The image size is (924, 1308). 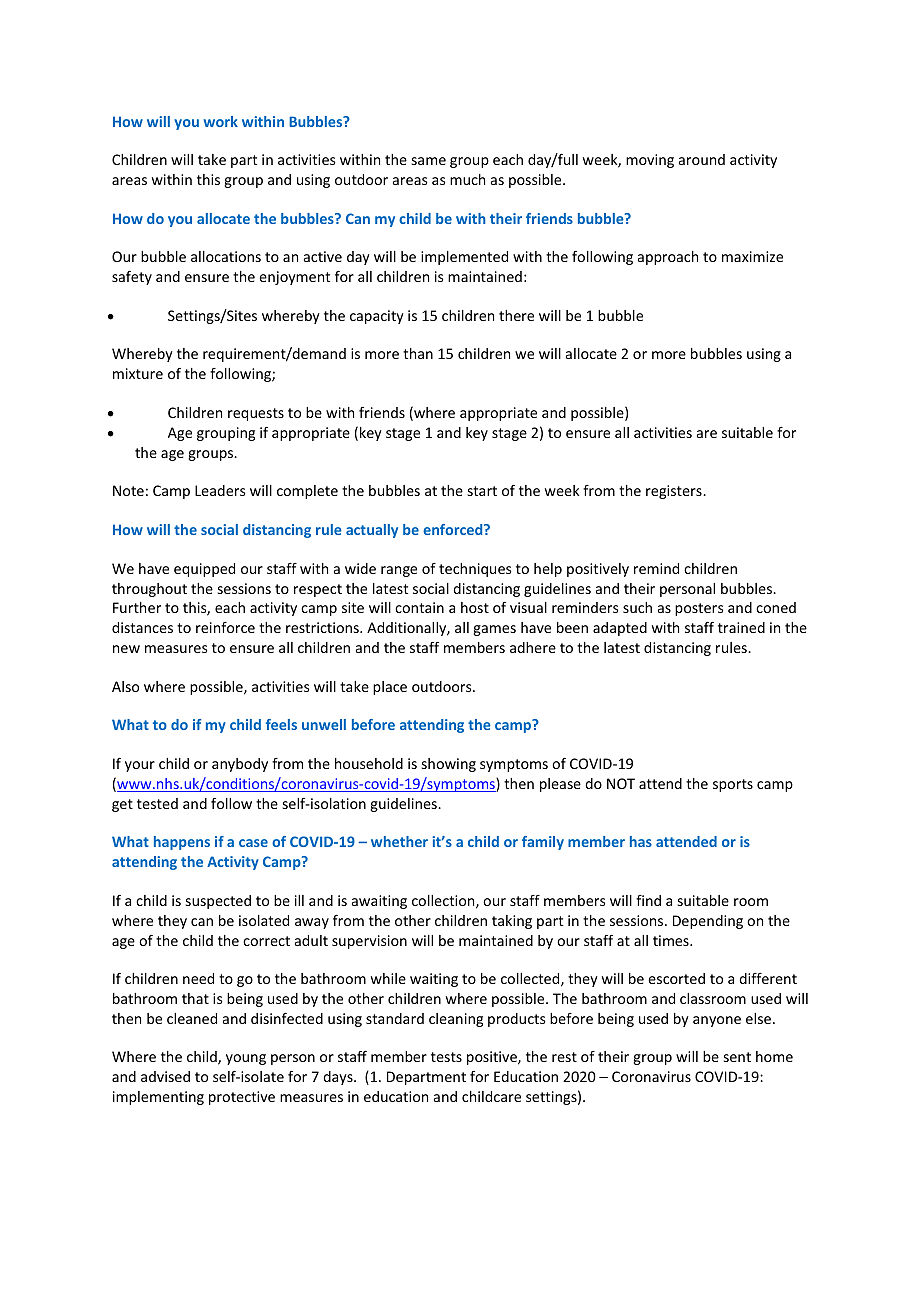 I want to click on registers, so click(x=675, y=492).
